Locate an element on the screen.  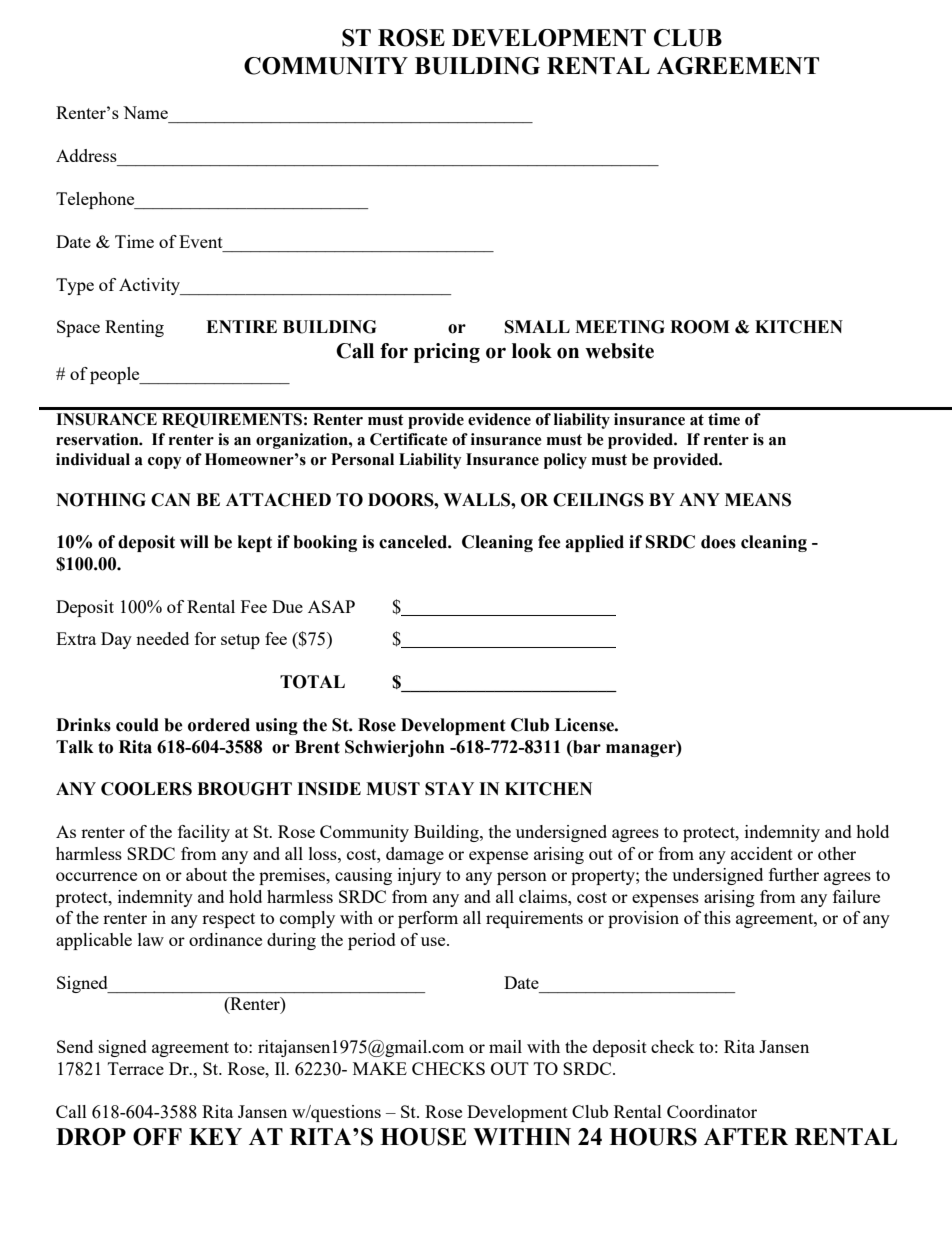
accident is located at coordinates (762, 853).
